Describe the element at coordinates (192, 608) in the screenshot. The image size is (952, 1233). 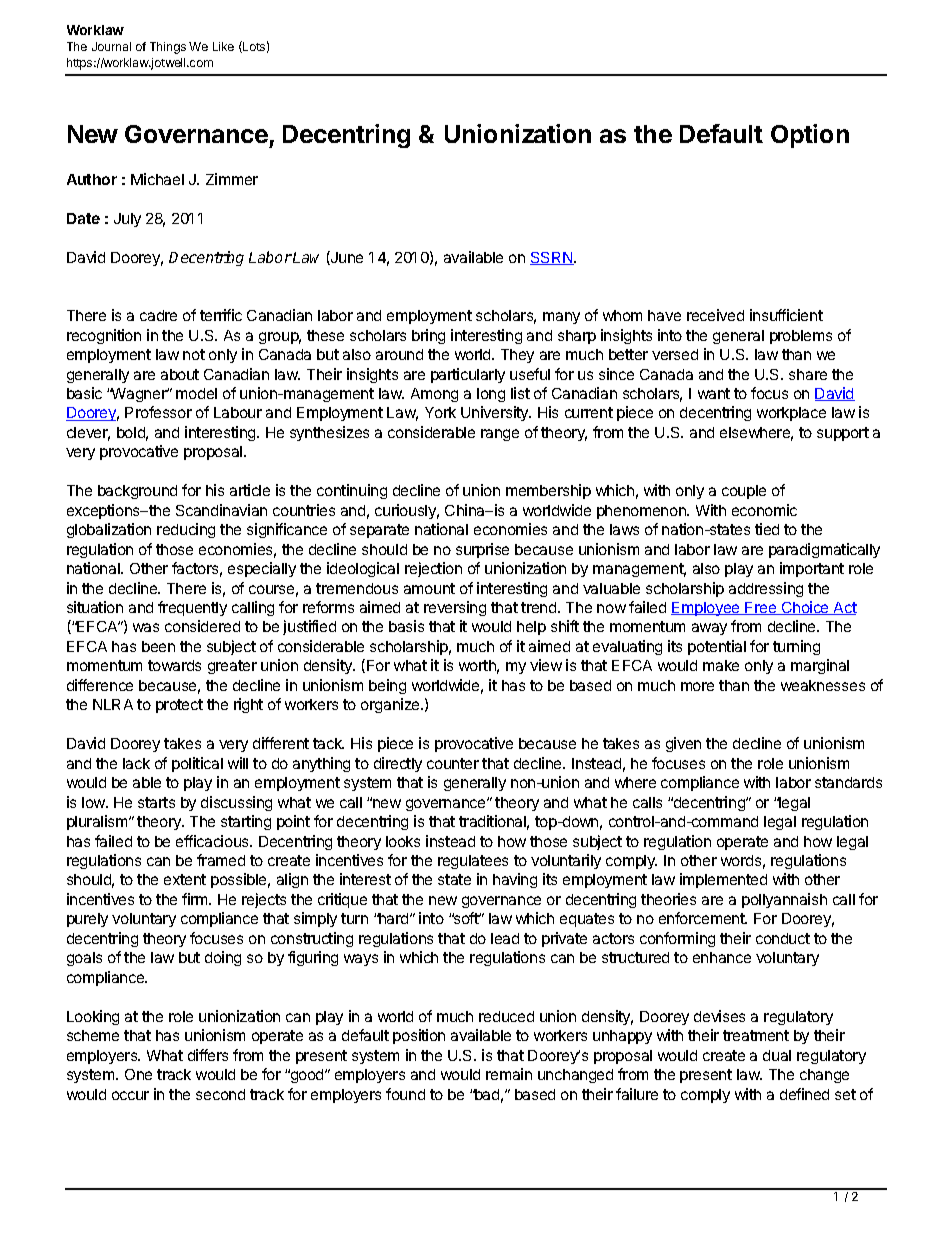
I see `frequently` at that location.
